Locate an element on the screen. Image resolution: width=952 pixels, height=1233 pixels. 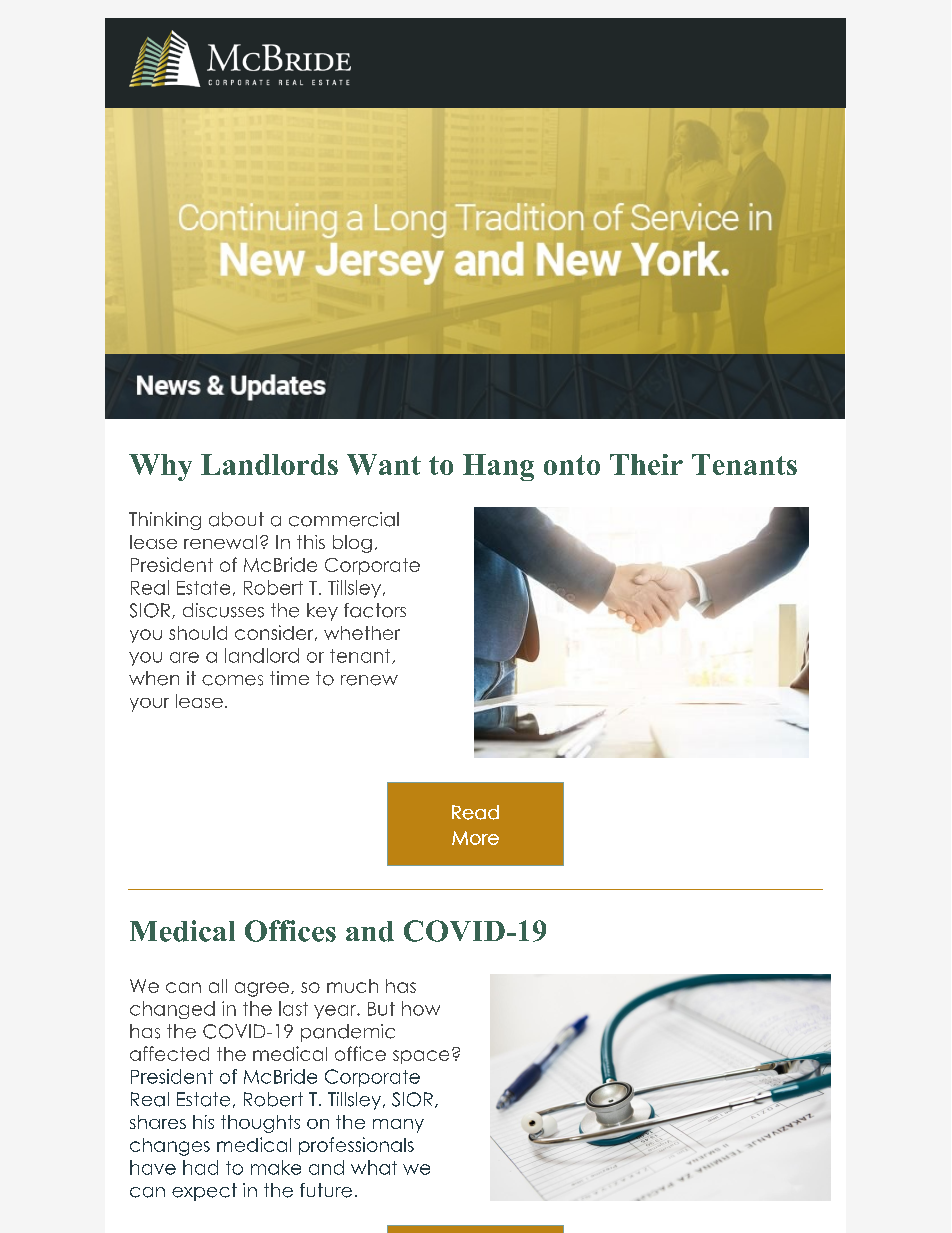
many is located at coordinates (398, 1126).
